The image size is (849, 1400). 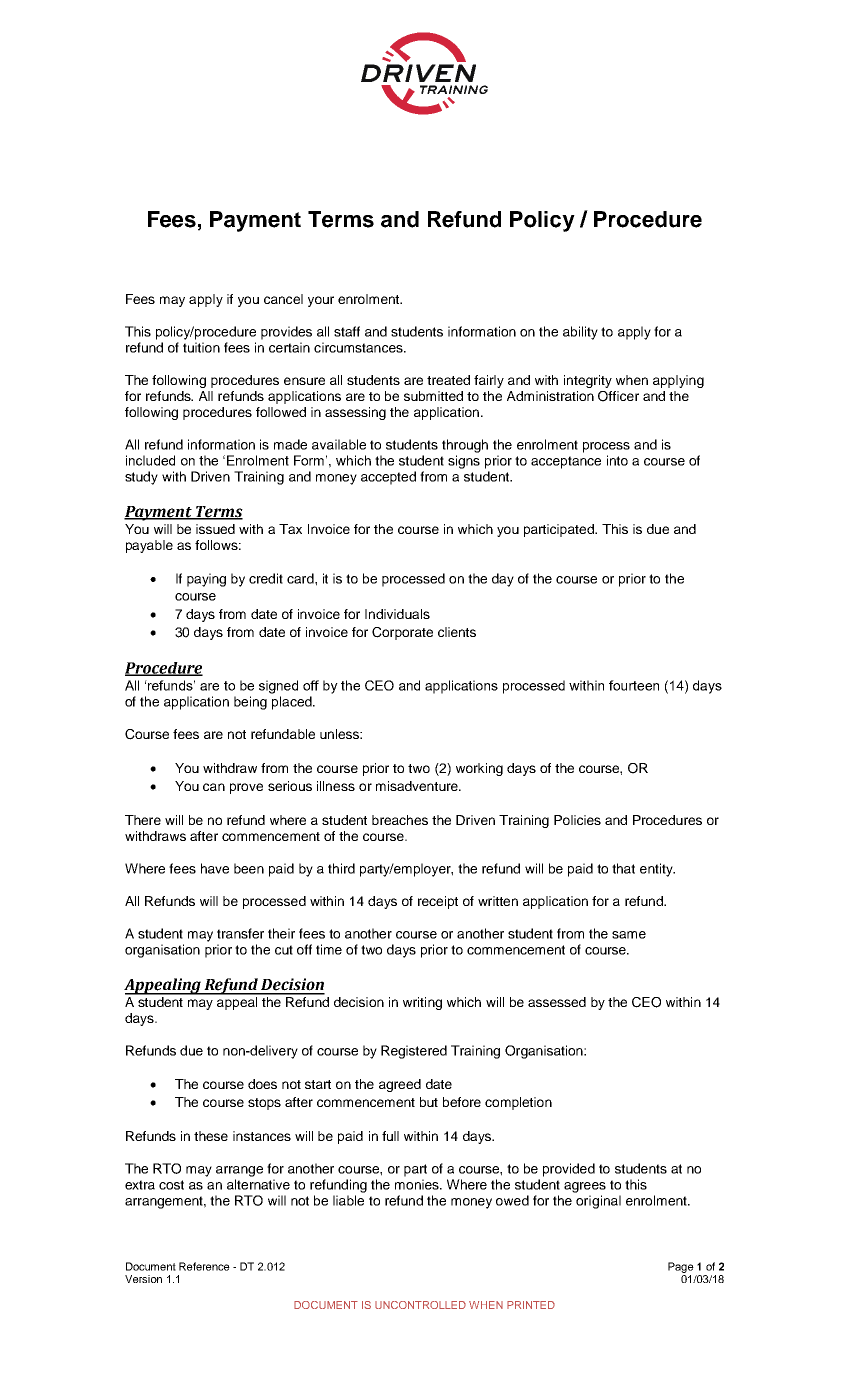 I want to click on ability, so click(x=580, y=333).
